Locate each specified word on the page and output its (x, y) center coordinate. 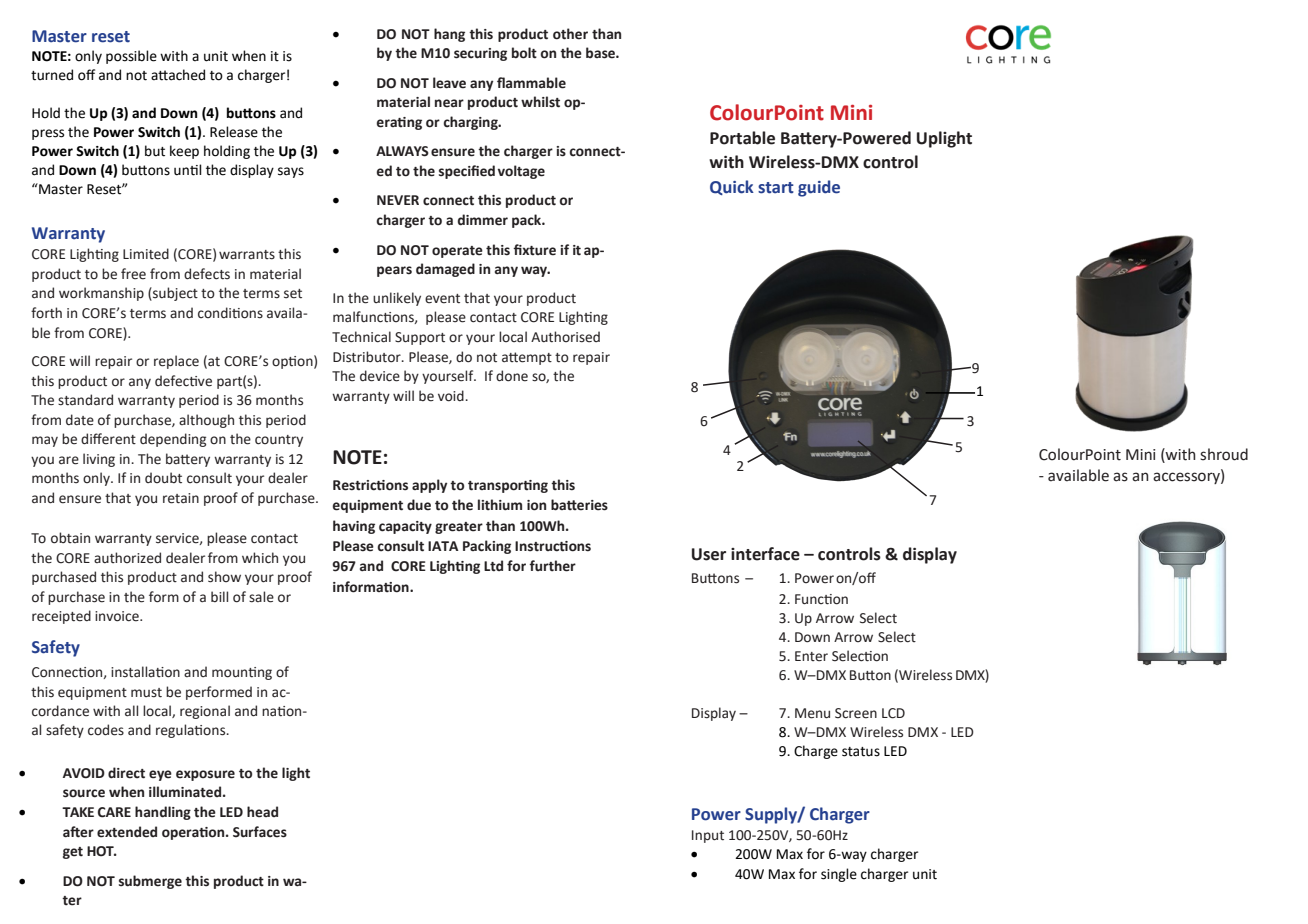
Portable (742, 138)
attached (178, 75)
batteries (579, 505)
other (570, 34)
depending (173, 440)
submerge (150, 882)
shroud (1224, 454)
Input (708, 836)
